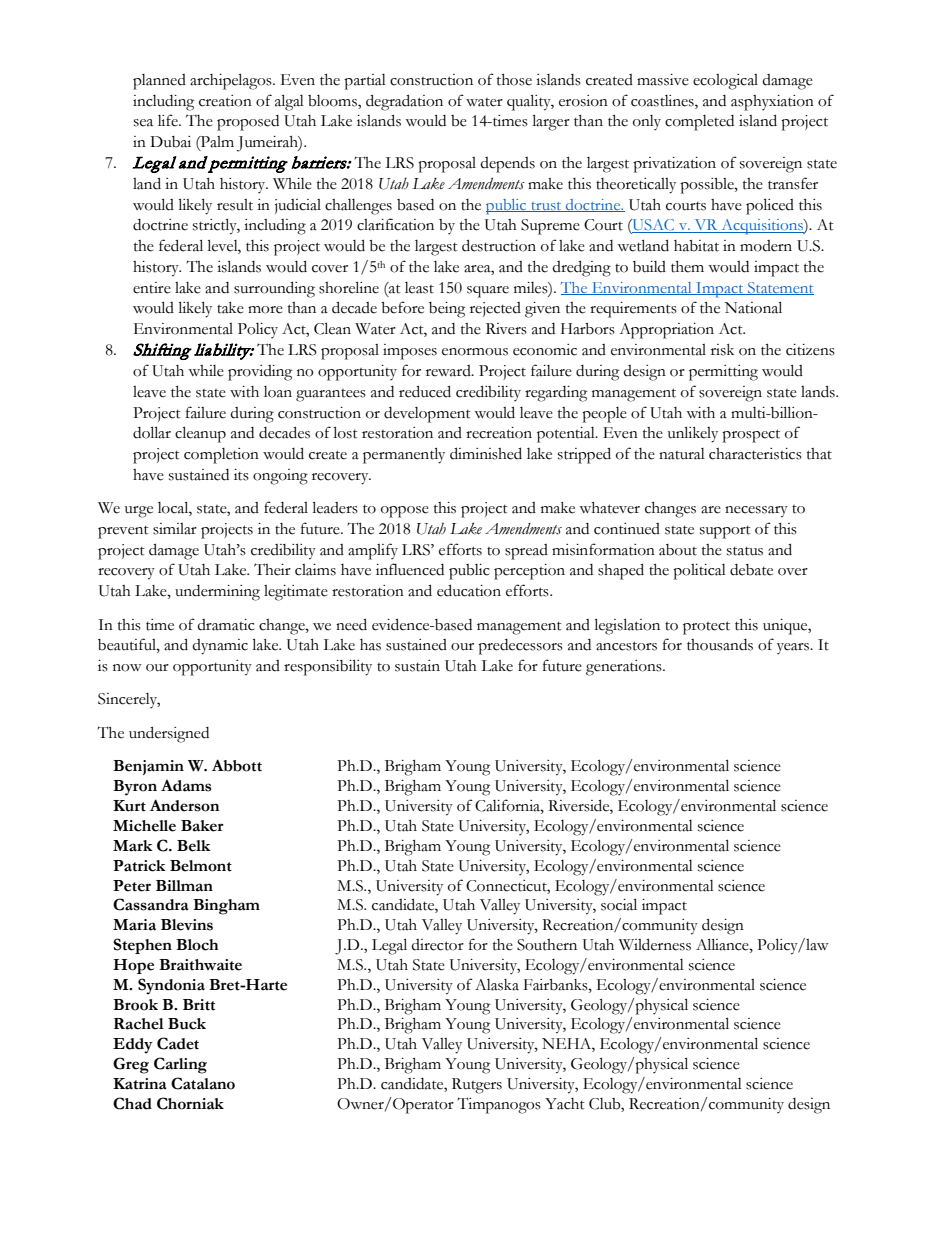 This screenshot has height=1233, width=952. Describe the element at coordinates (751, 570) in the screenshot. I see `debate` at that location.
